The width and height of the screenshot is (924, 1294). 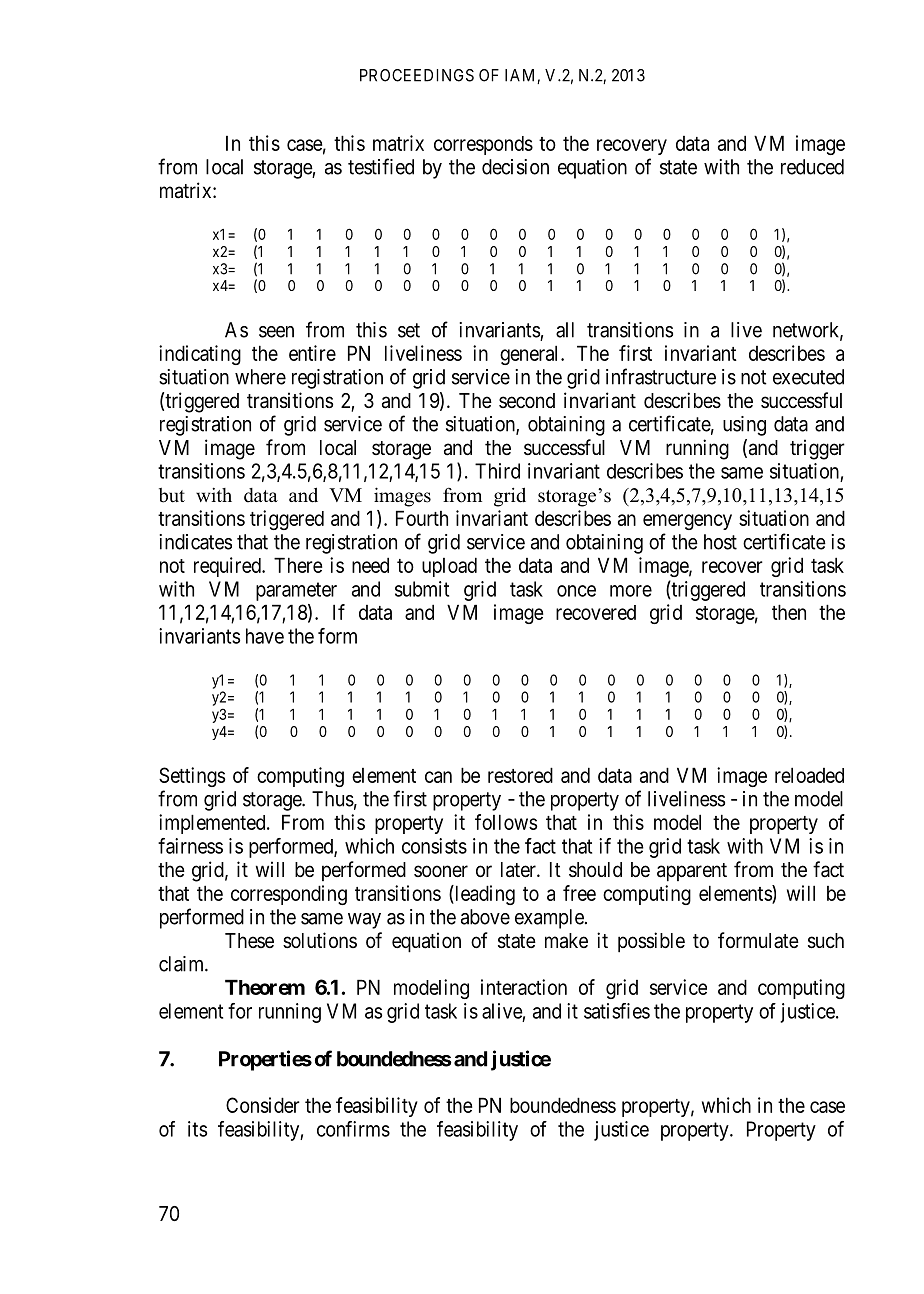 What do you see at coordinates (520, 775) in the screenshot?
I see `restored` at bounding box center [520, 775].
